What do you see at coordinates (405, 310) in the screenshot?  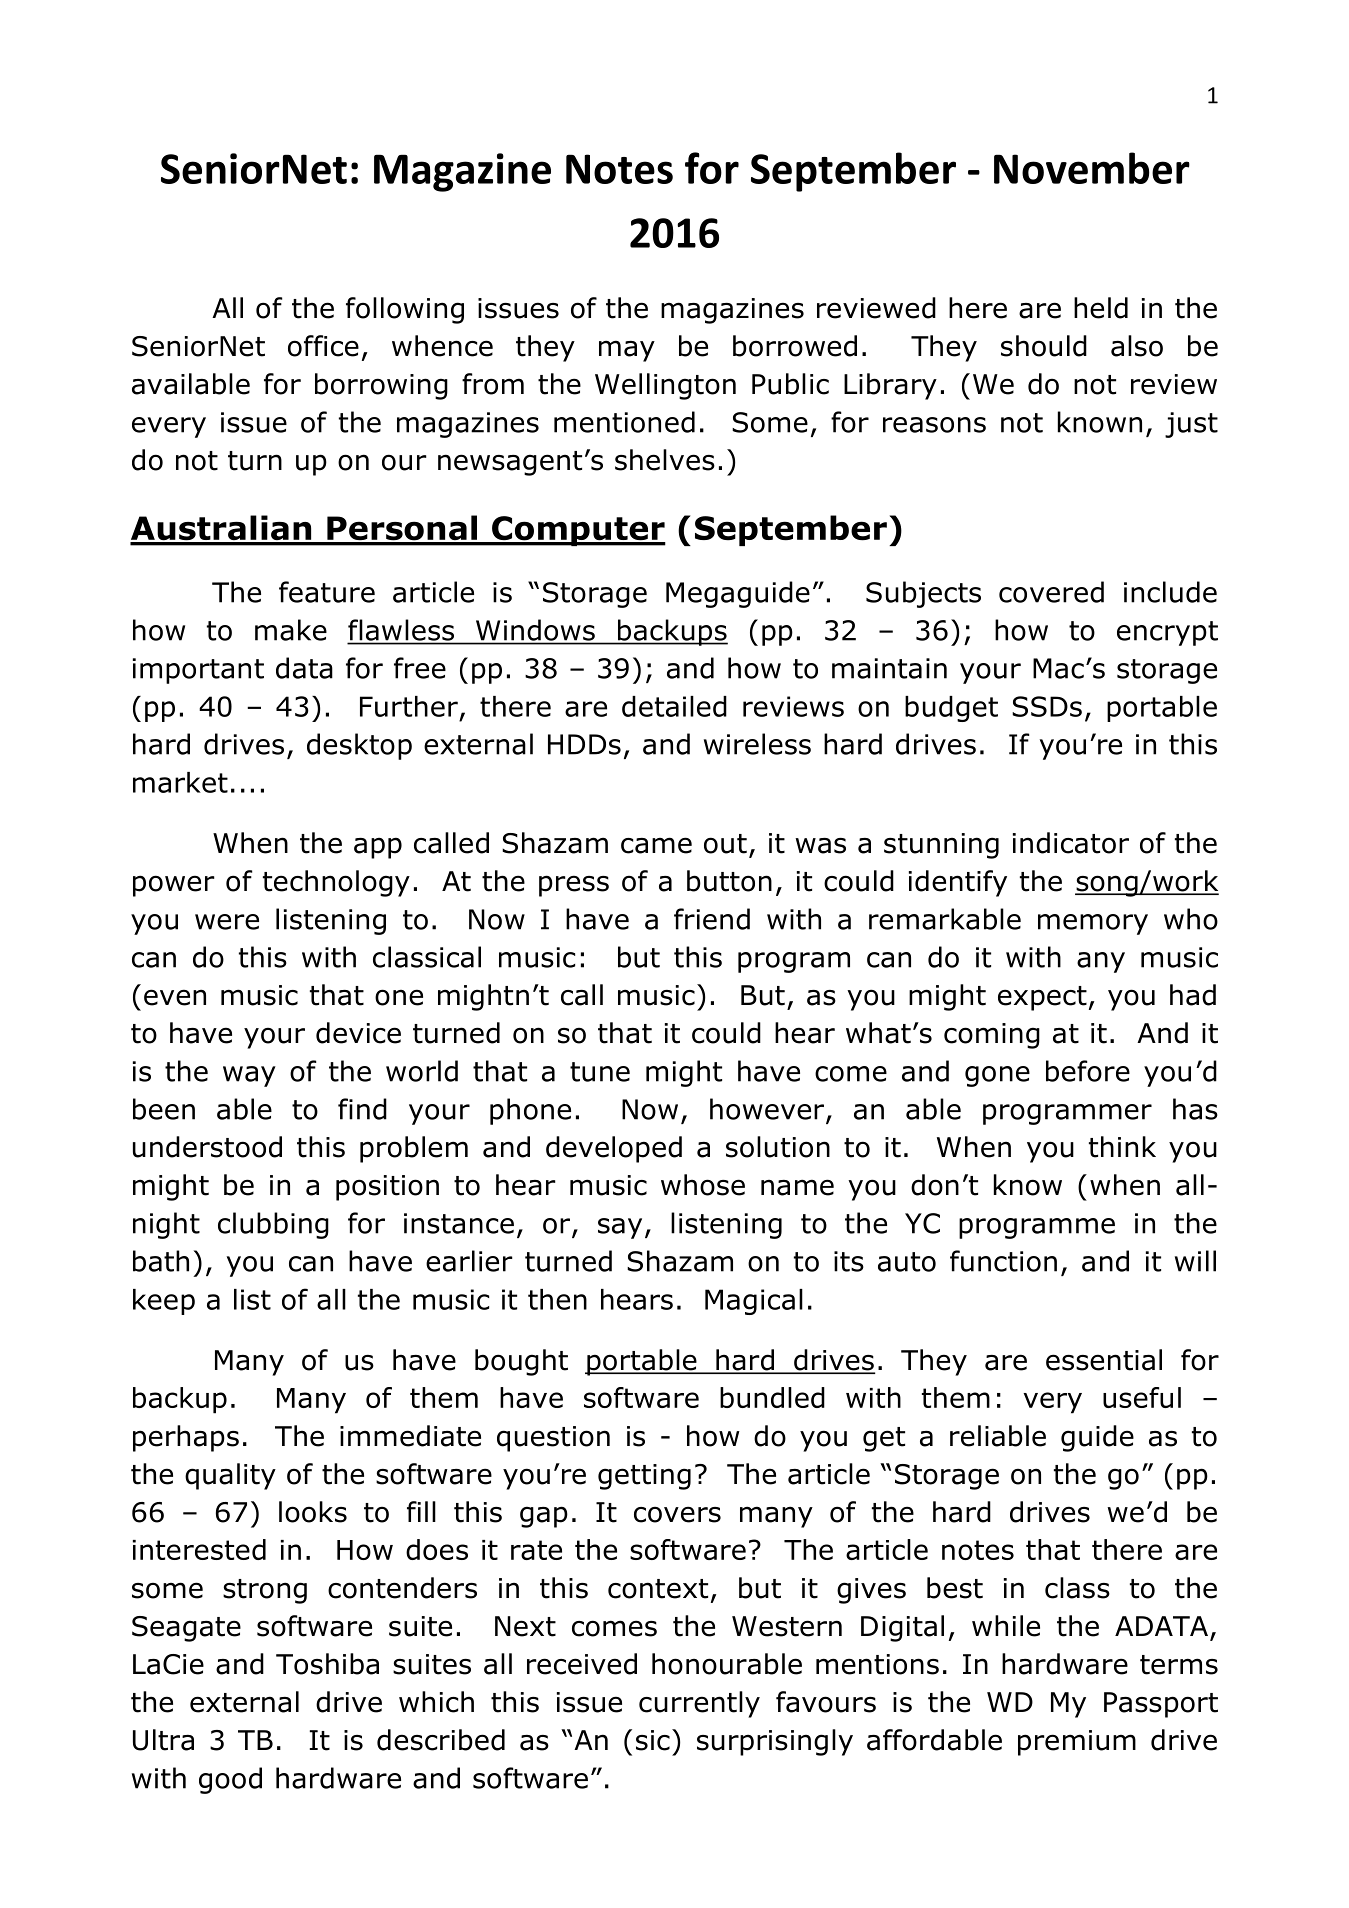 I see `following` at bounding box center [405, 310].
